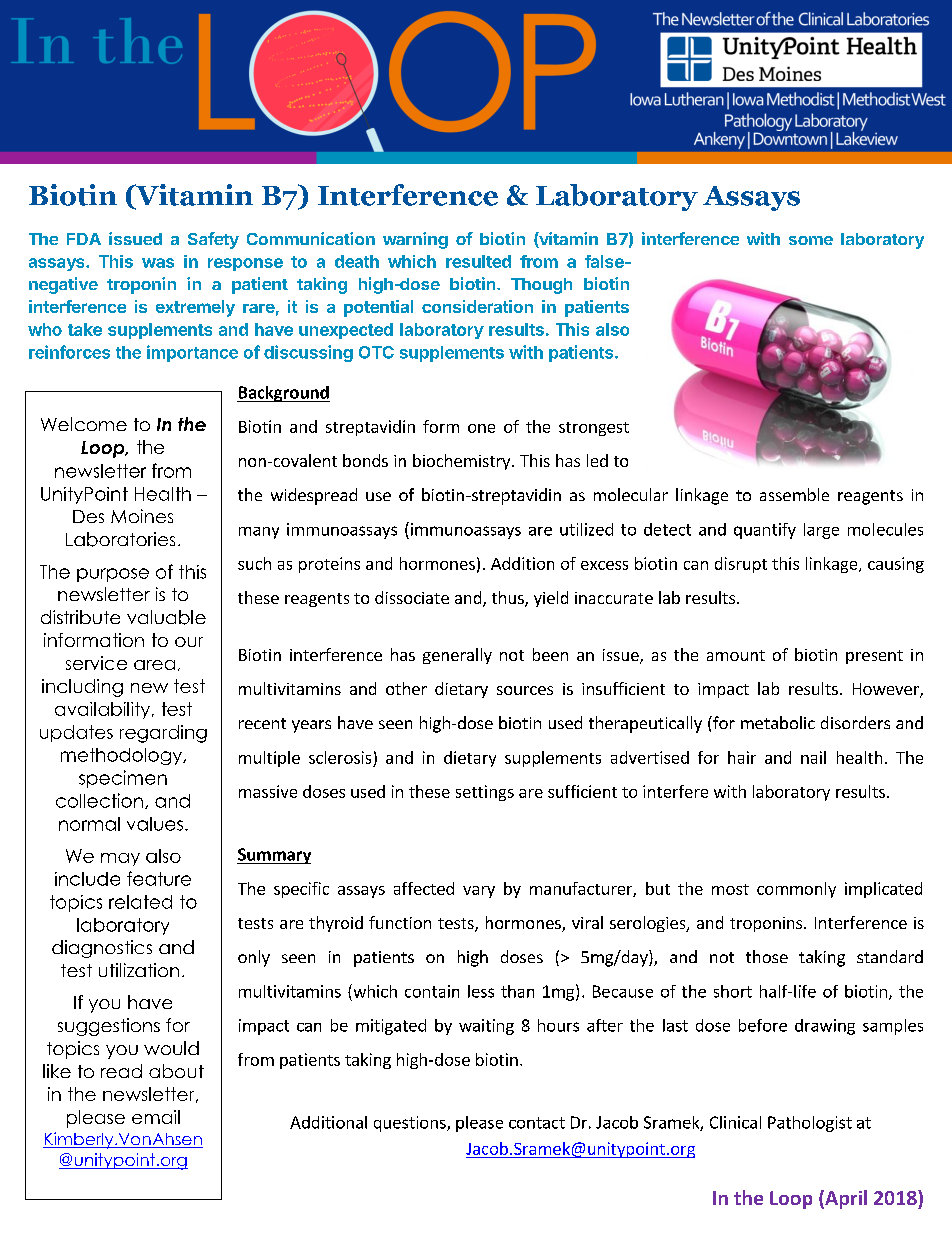 The image size is (952, 1233). I want to click on questions, so click(411, 1124).
